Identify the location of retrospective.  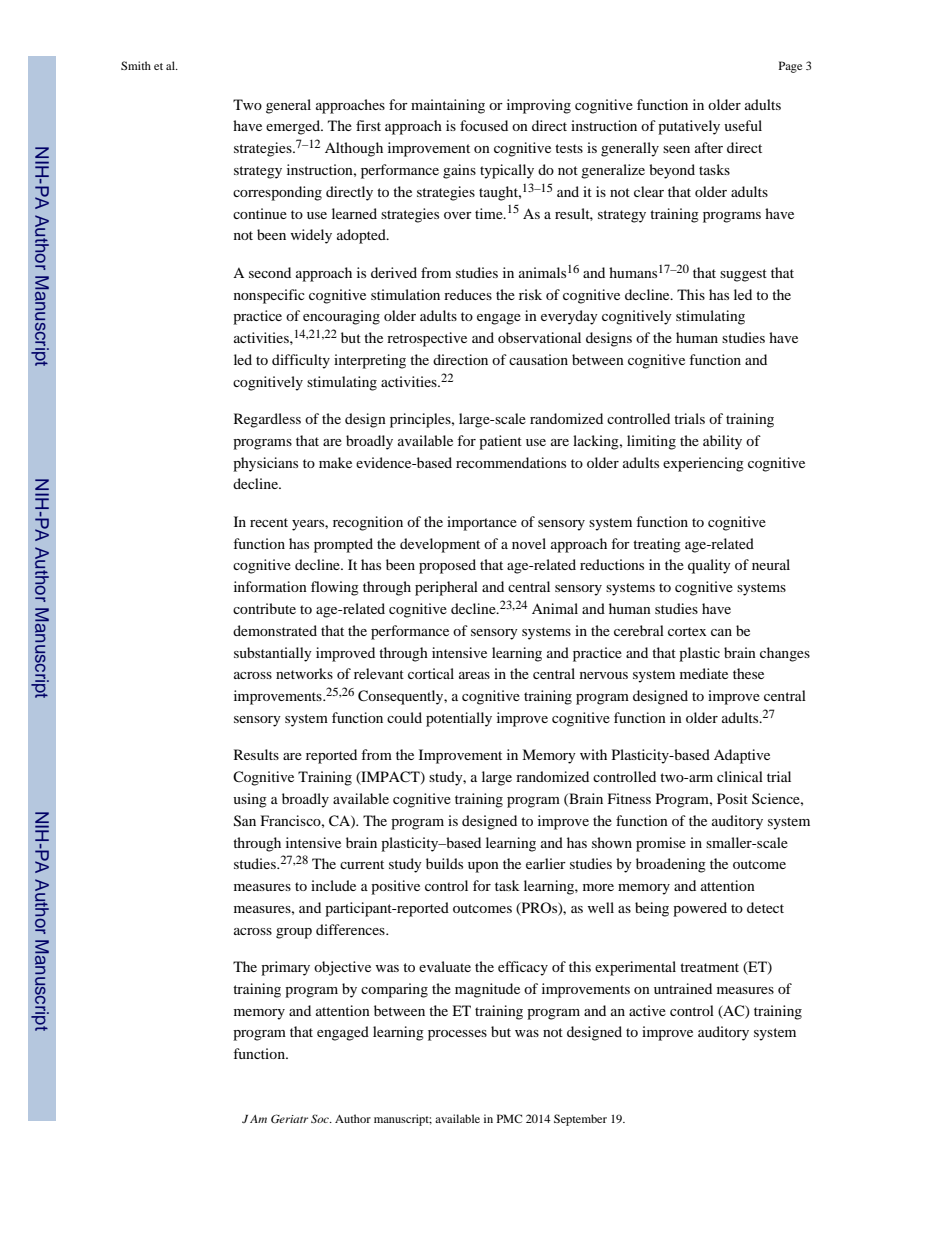
(427, 339).
